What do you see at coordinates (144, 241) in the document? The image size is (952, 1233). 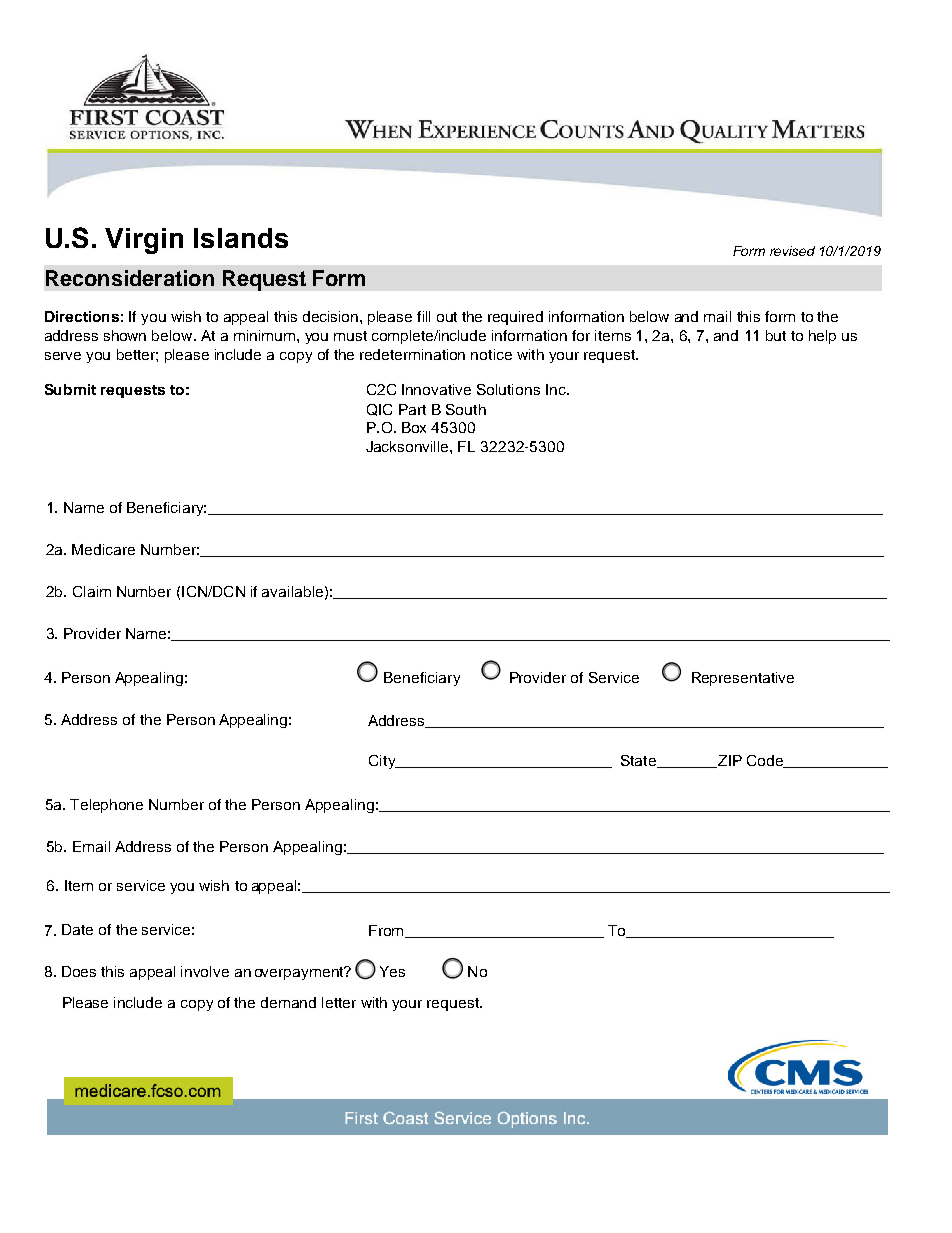 I see `Virgin` at bounding box center [144, 241].
